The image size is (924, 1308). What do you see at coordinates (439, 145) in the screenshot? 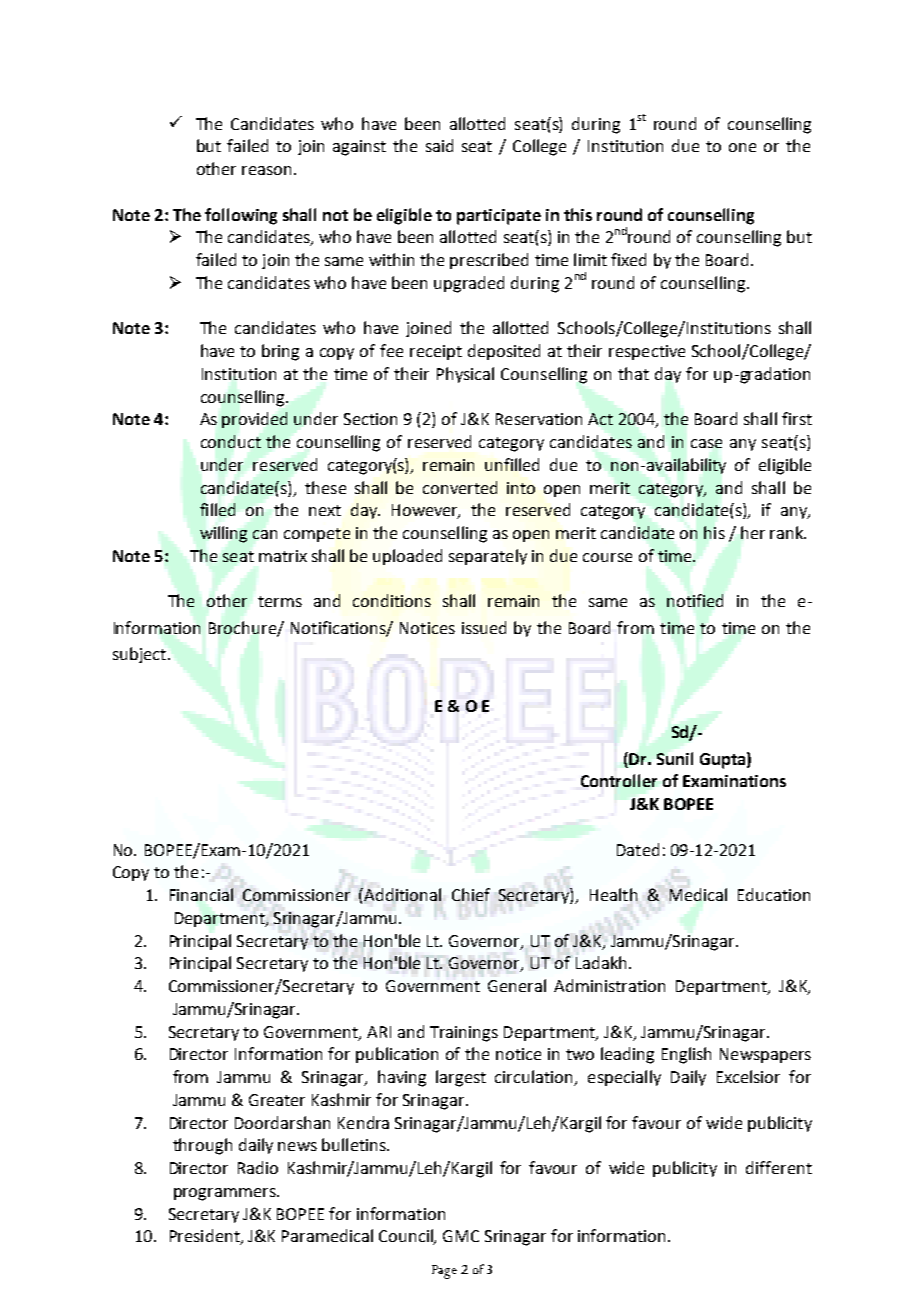
I see `said` at bounding box center [439, 145].
